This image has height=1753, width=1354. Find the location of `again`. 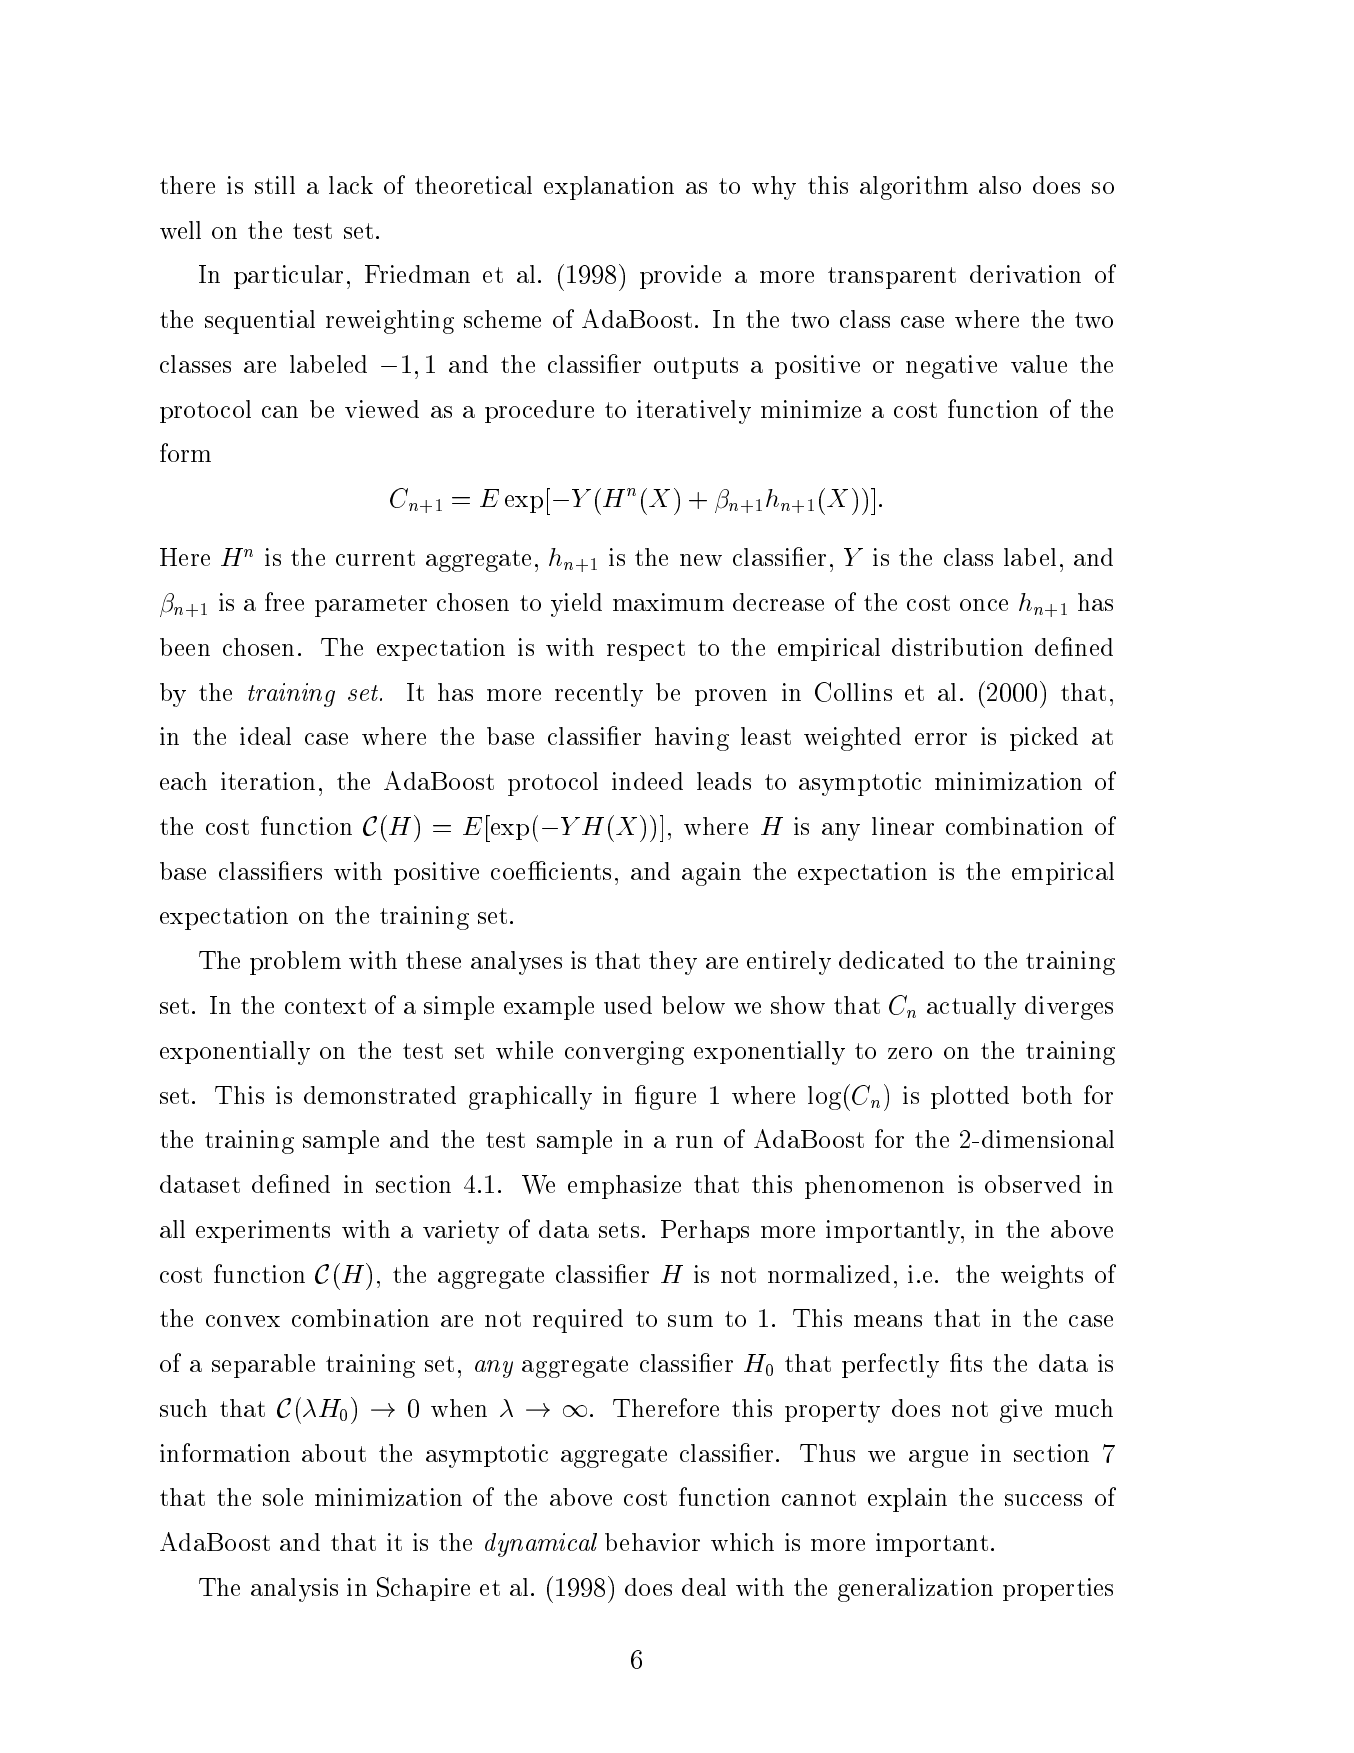

again is located at coordinates (711, 874).
